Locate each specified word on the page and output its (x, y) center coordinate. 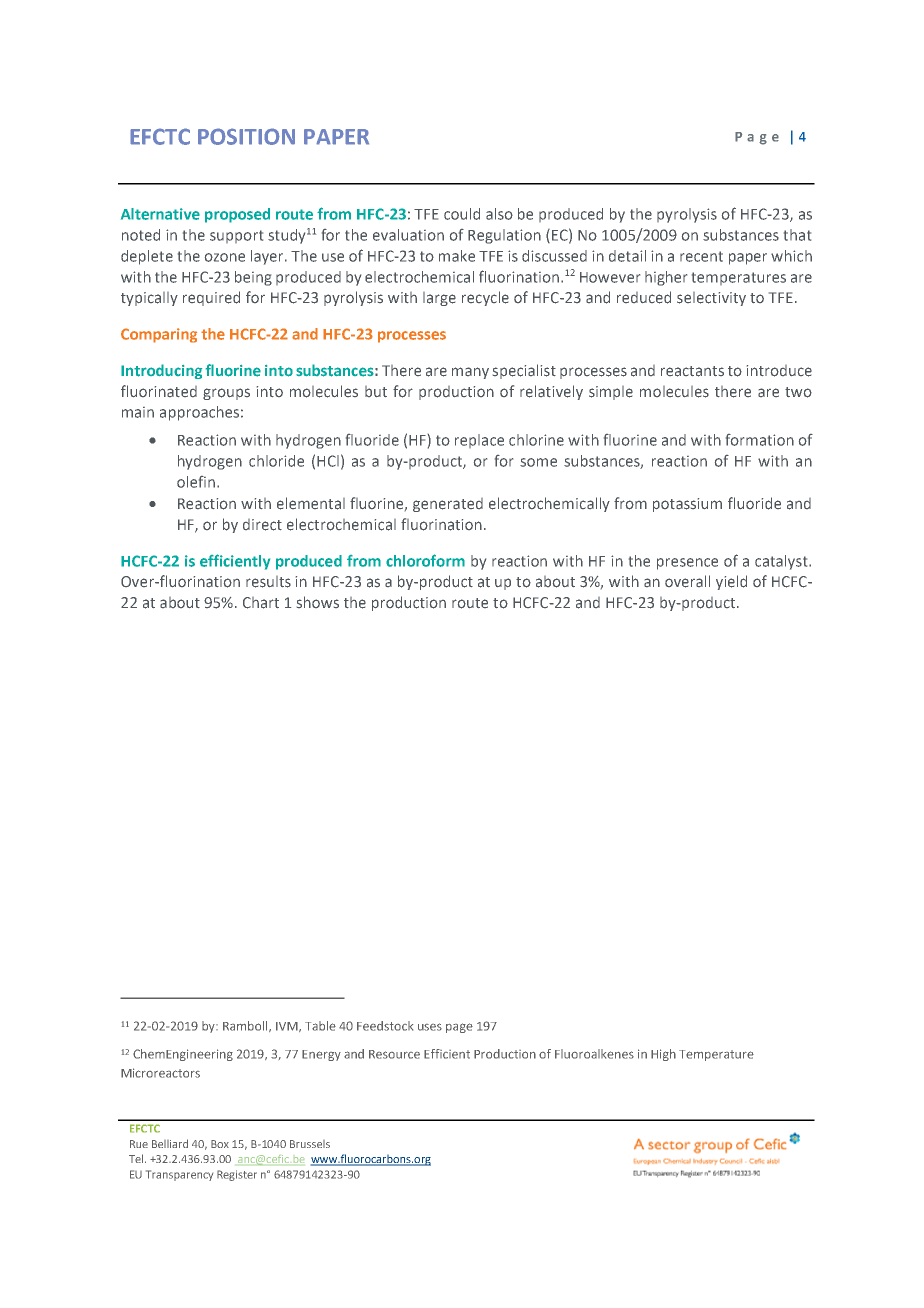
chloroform (425, 560)
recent (701, 256)
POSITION (246, 136)
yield (731, 582)
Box (220, 1144)
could (462, 214)
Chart (261, 603)
